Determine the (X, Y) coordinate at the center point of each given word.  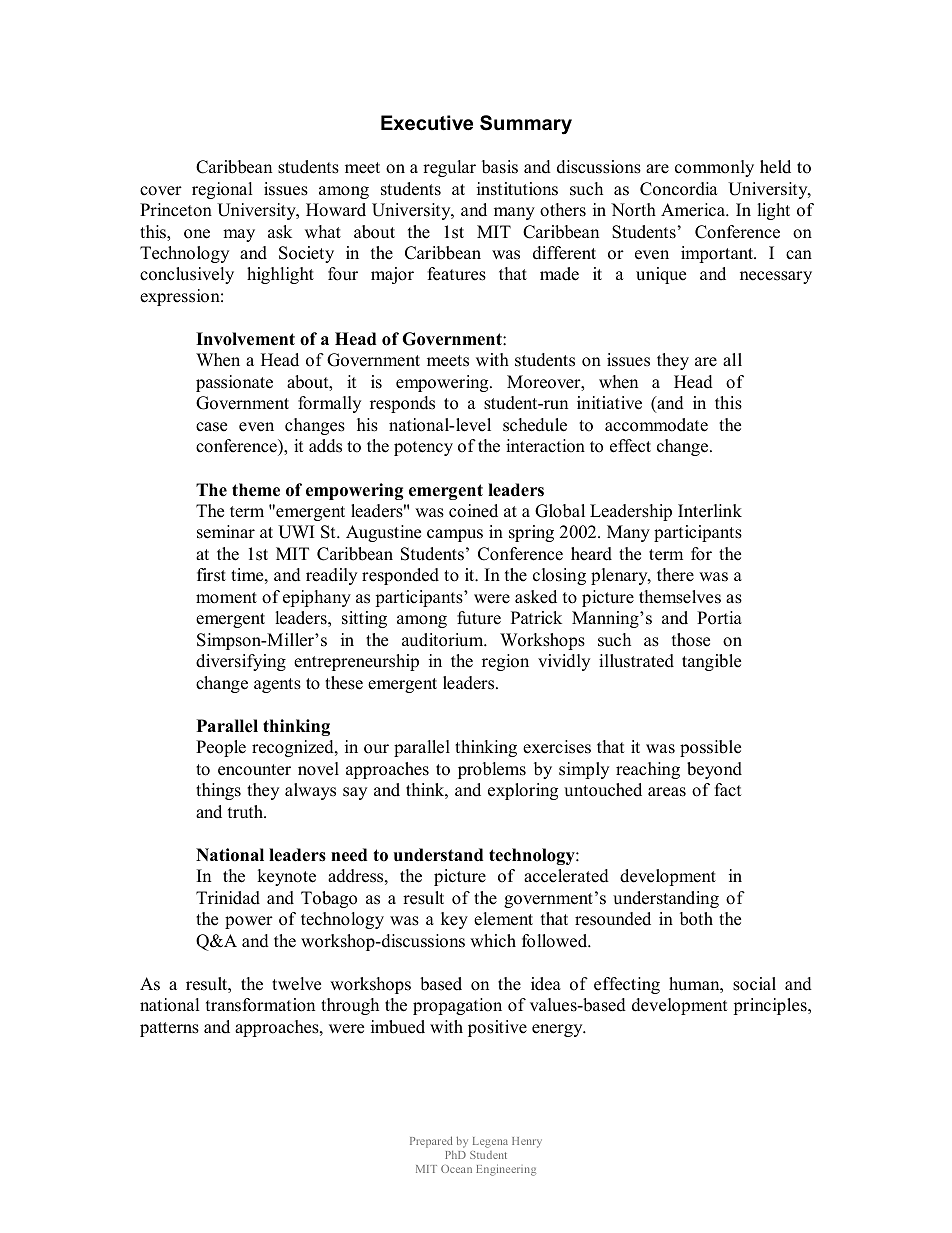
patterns (169, 1029)
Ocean (456, 1169)
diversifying (241, 662)
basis (500, 167)
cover (161, 191)
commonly (714, 168)
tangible (711, 662)
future (479, 618)
